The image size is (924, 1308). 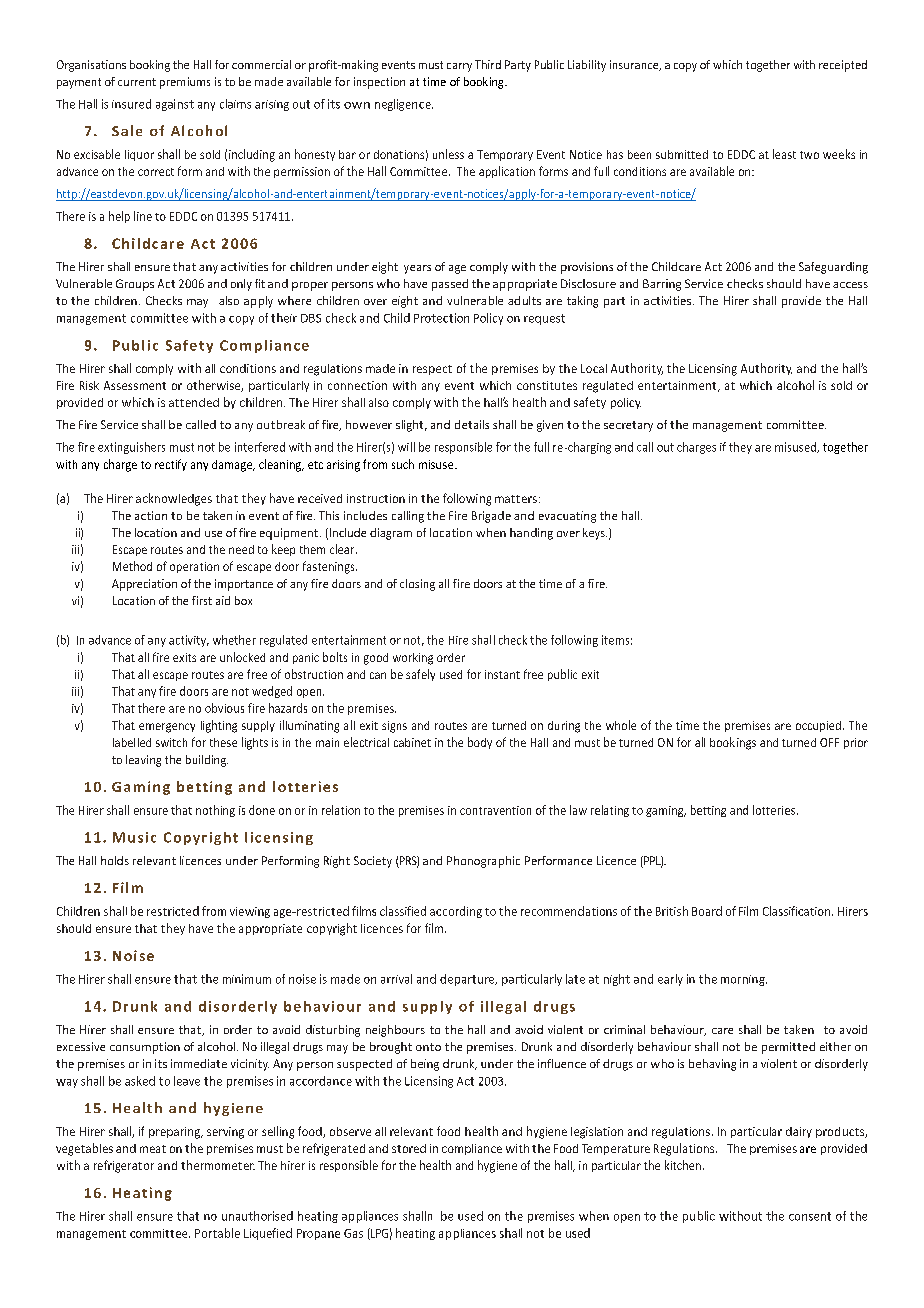 I want to click on refrigerator, so click(x=124, y=1166).
